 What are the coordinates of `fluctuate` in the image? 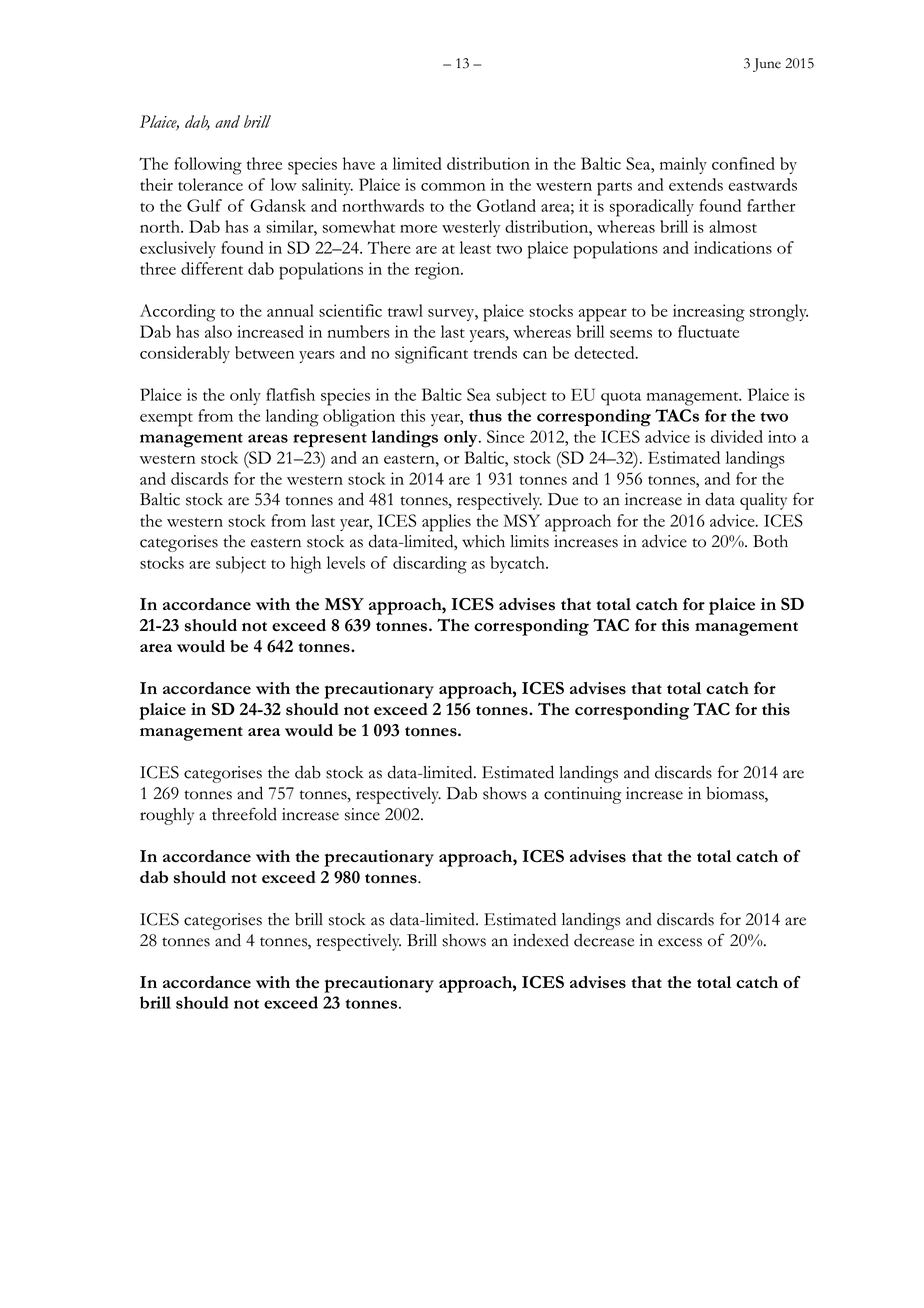 It's located at (708, 331).
